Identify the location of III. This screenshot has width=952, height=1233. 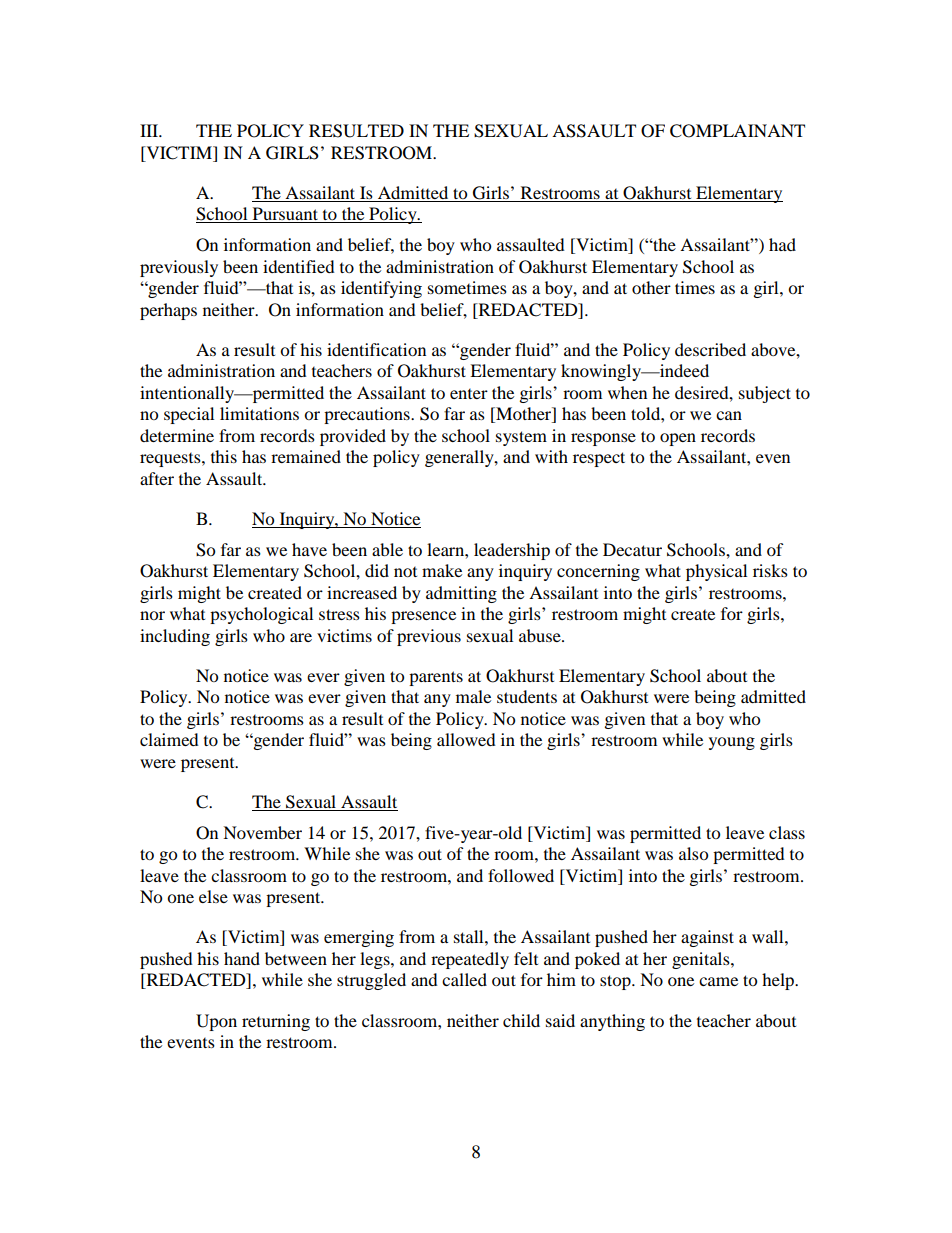
(150, 130).
